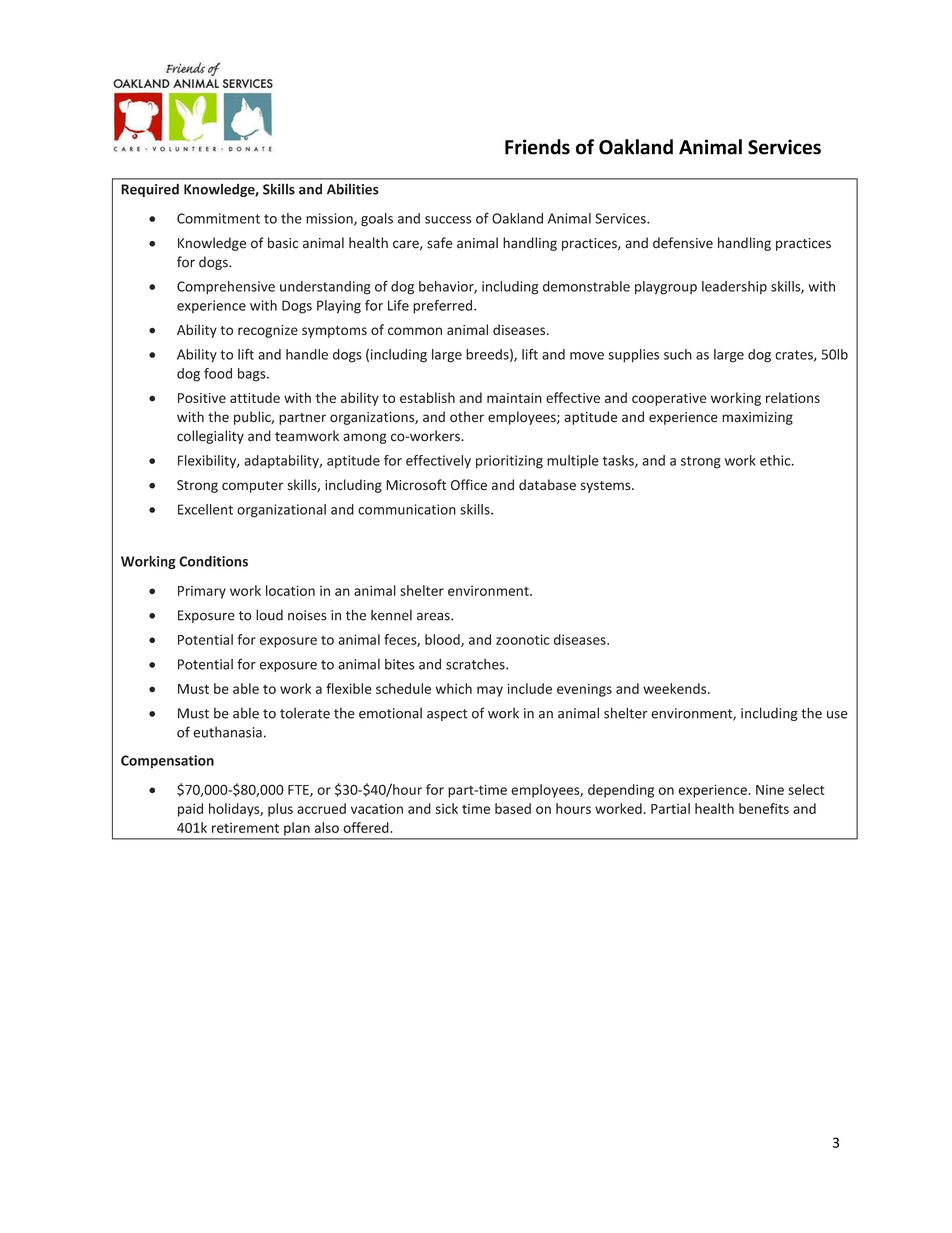 The image size is (952, 1233). Describe the element at coordinates (537, 147) in the screenshot. I see `Friends` at that location.
